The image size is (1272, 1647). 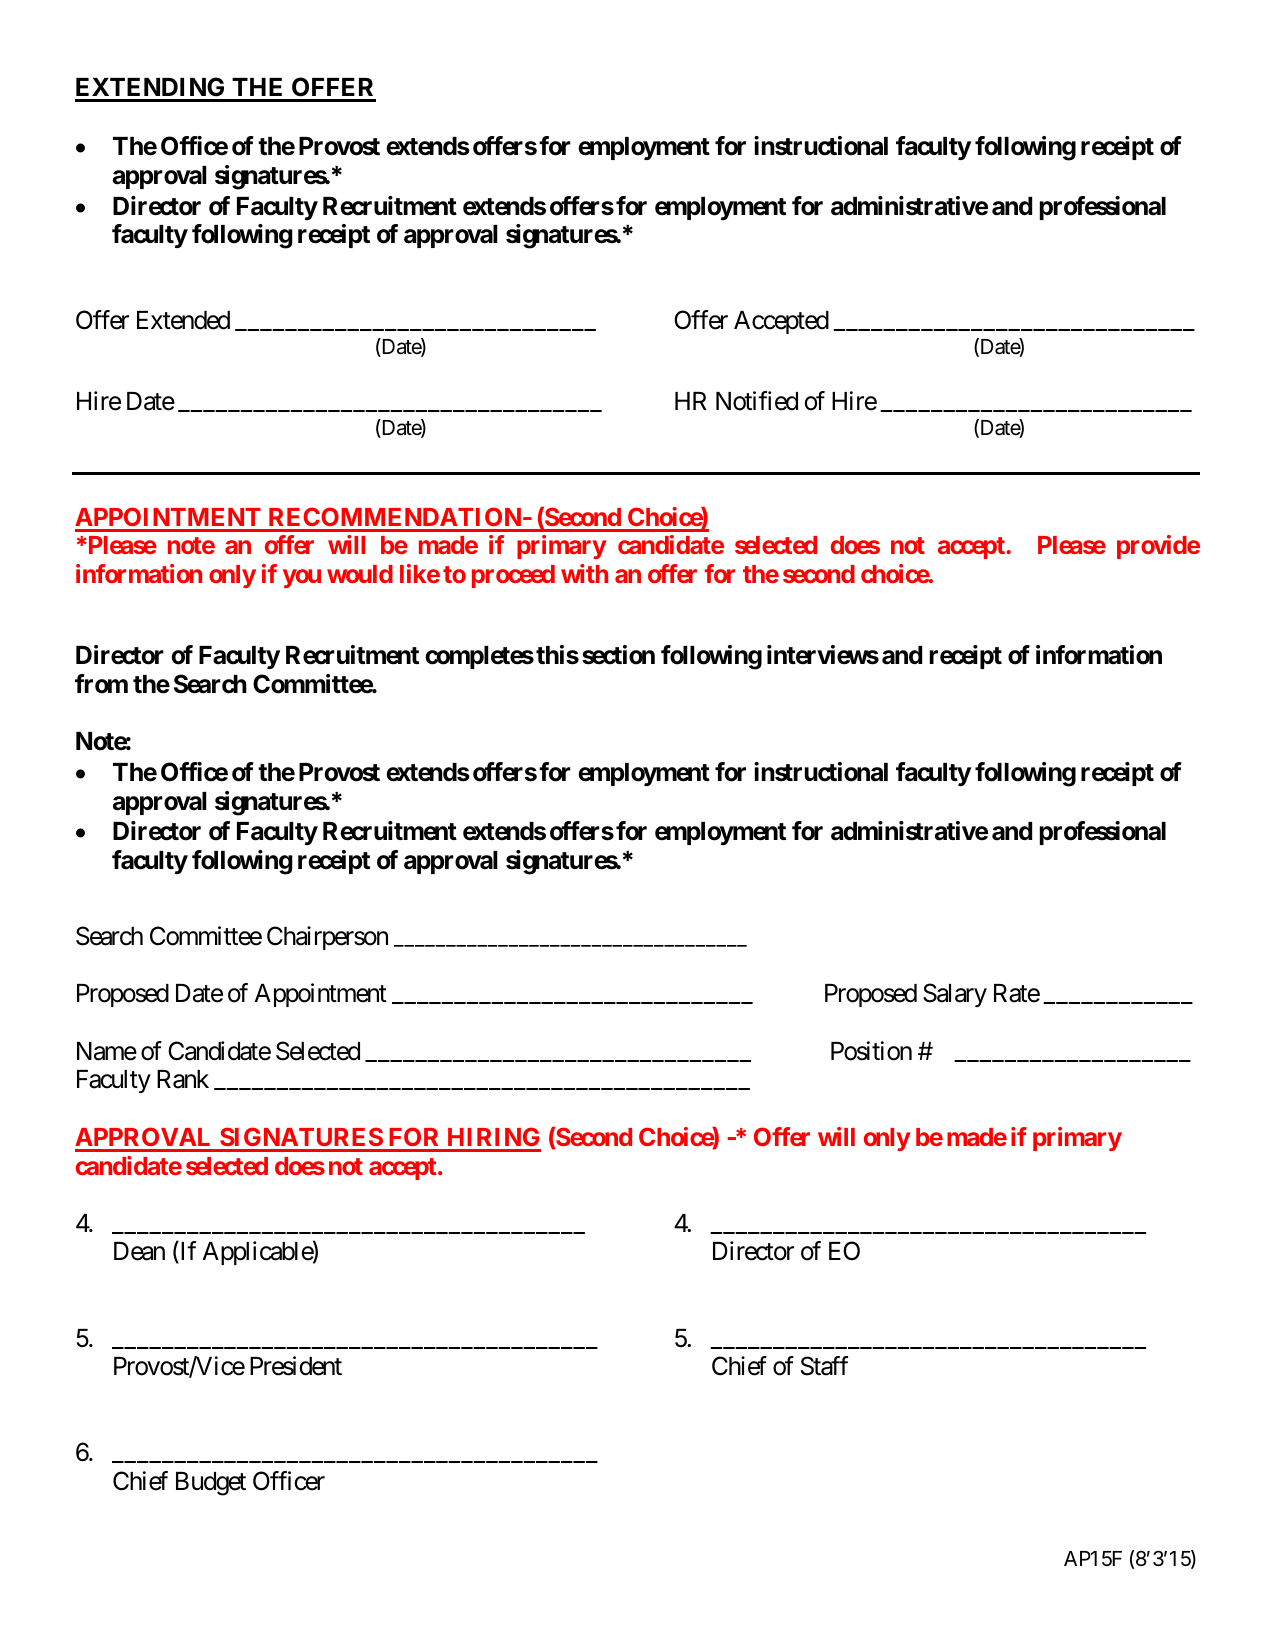 What do you see at coordinates (296, 1366) in the screenshot?
I see `President` at bounding box center [296, 1366].
